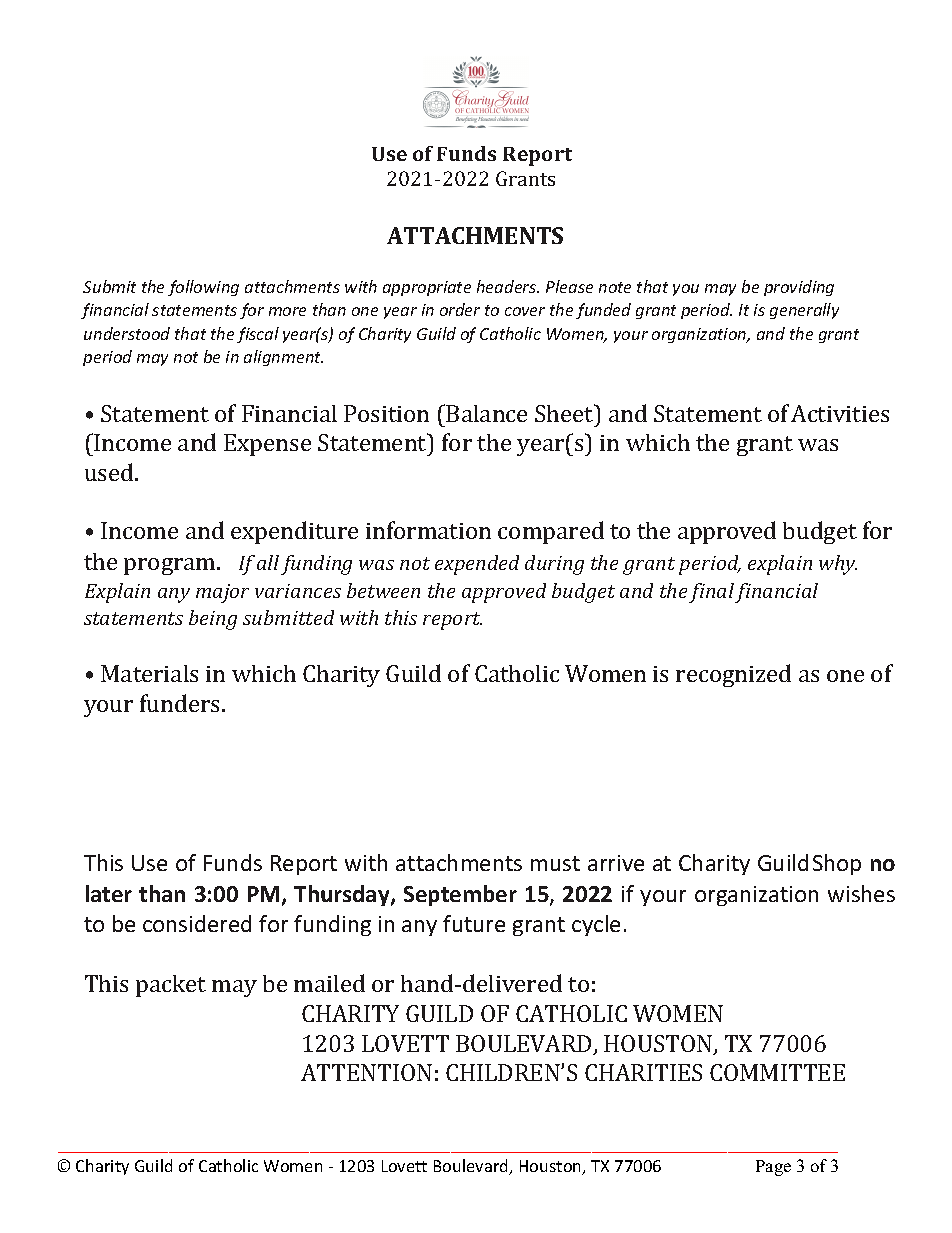 The width and height of the screenshot is (952, 1233). Describe the element at coordinates (428, 530) in the screenshot. I see `information` at that location.
